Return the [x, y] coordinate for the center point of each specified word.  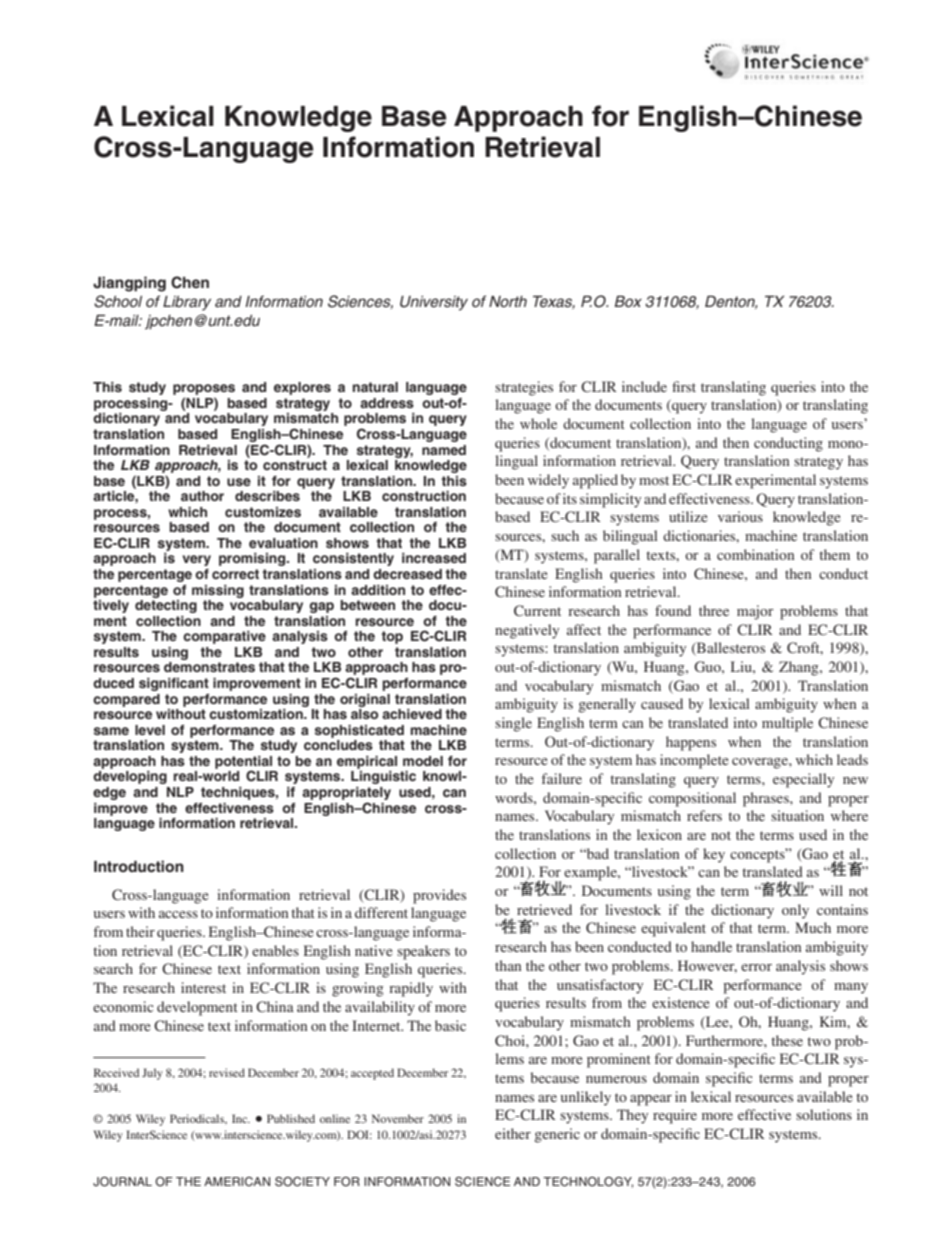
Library [187, 303]
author [202, 496]
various [740, 516]
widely [548, 481]
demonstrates [209, 667]
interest [203, 987]
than [508, 965]
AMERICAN [237, 1181]
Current [537, 610]
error [756, 967]
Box [628, 301]
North [508, 301]
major [755, 612]
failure [562, 778]
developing [130, 777]
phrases [767, 799]
